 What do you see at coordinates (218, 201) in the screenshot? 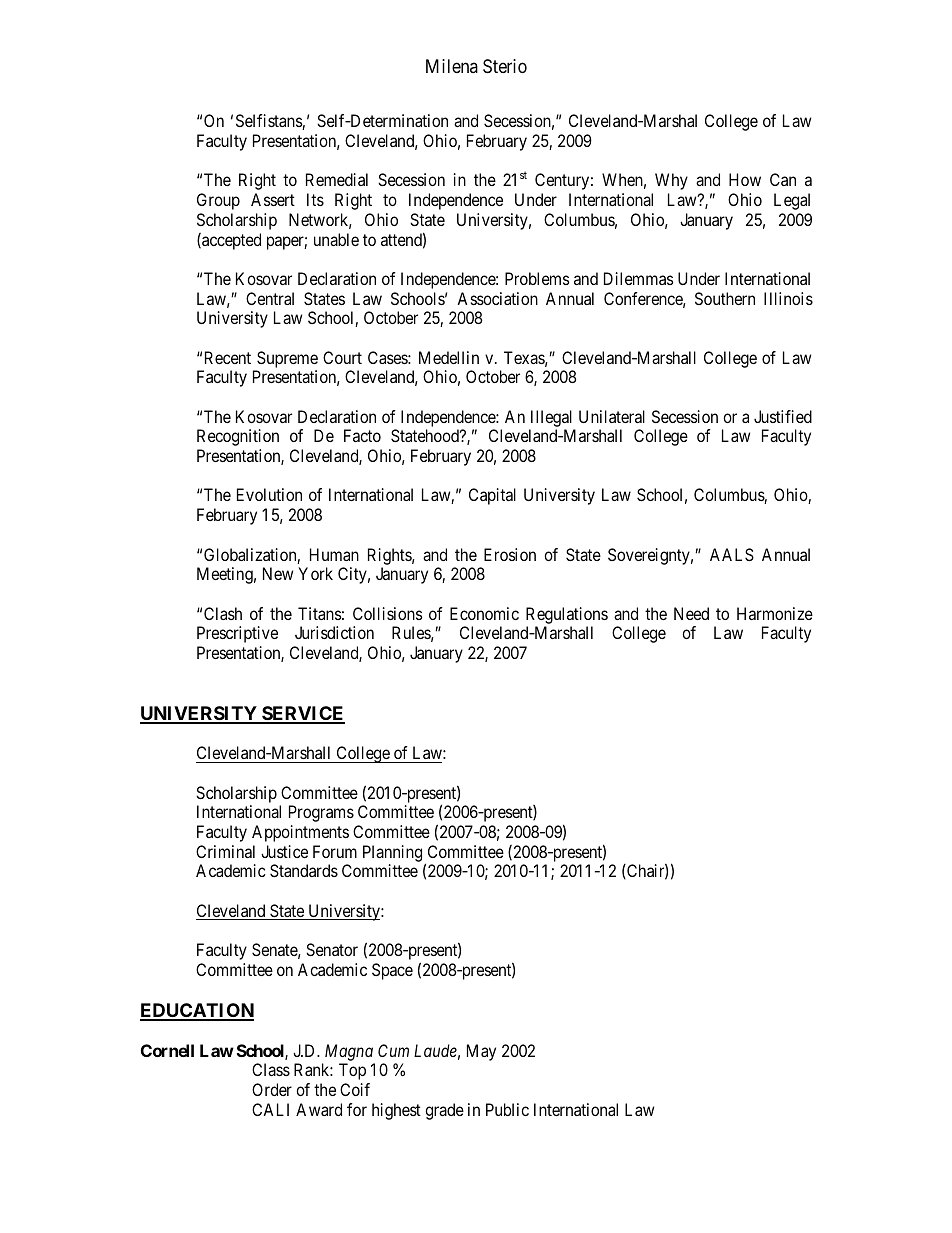
I see `Group` at bounding box center [218, 201].
